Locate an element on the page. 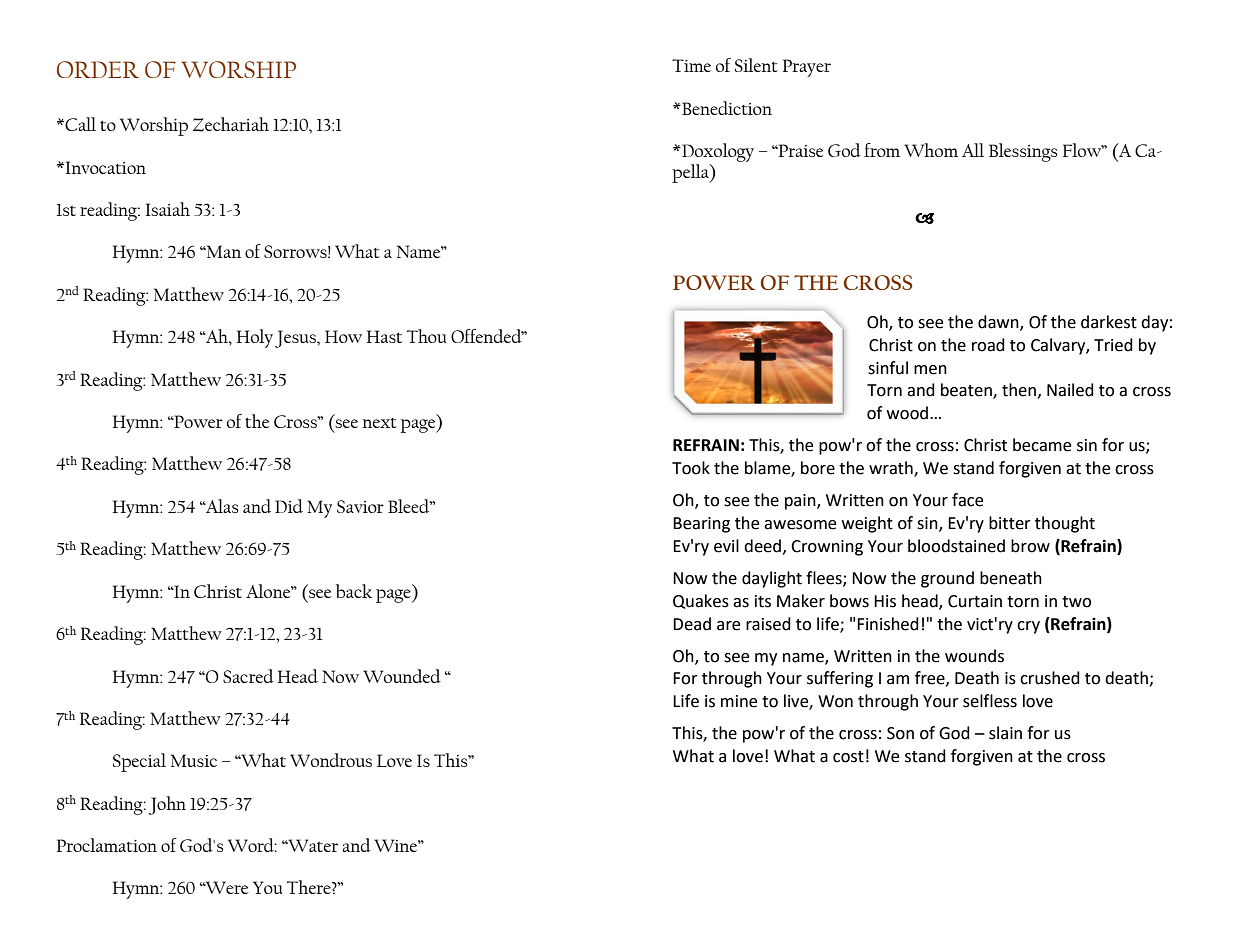 This page has width=1233, height=952. Zechariah is located at coordinates (231, 124).
